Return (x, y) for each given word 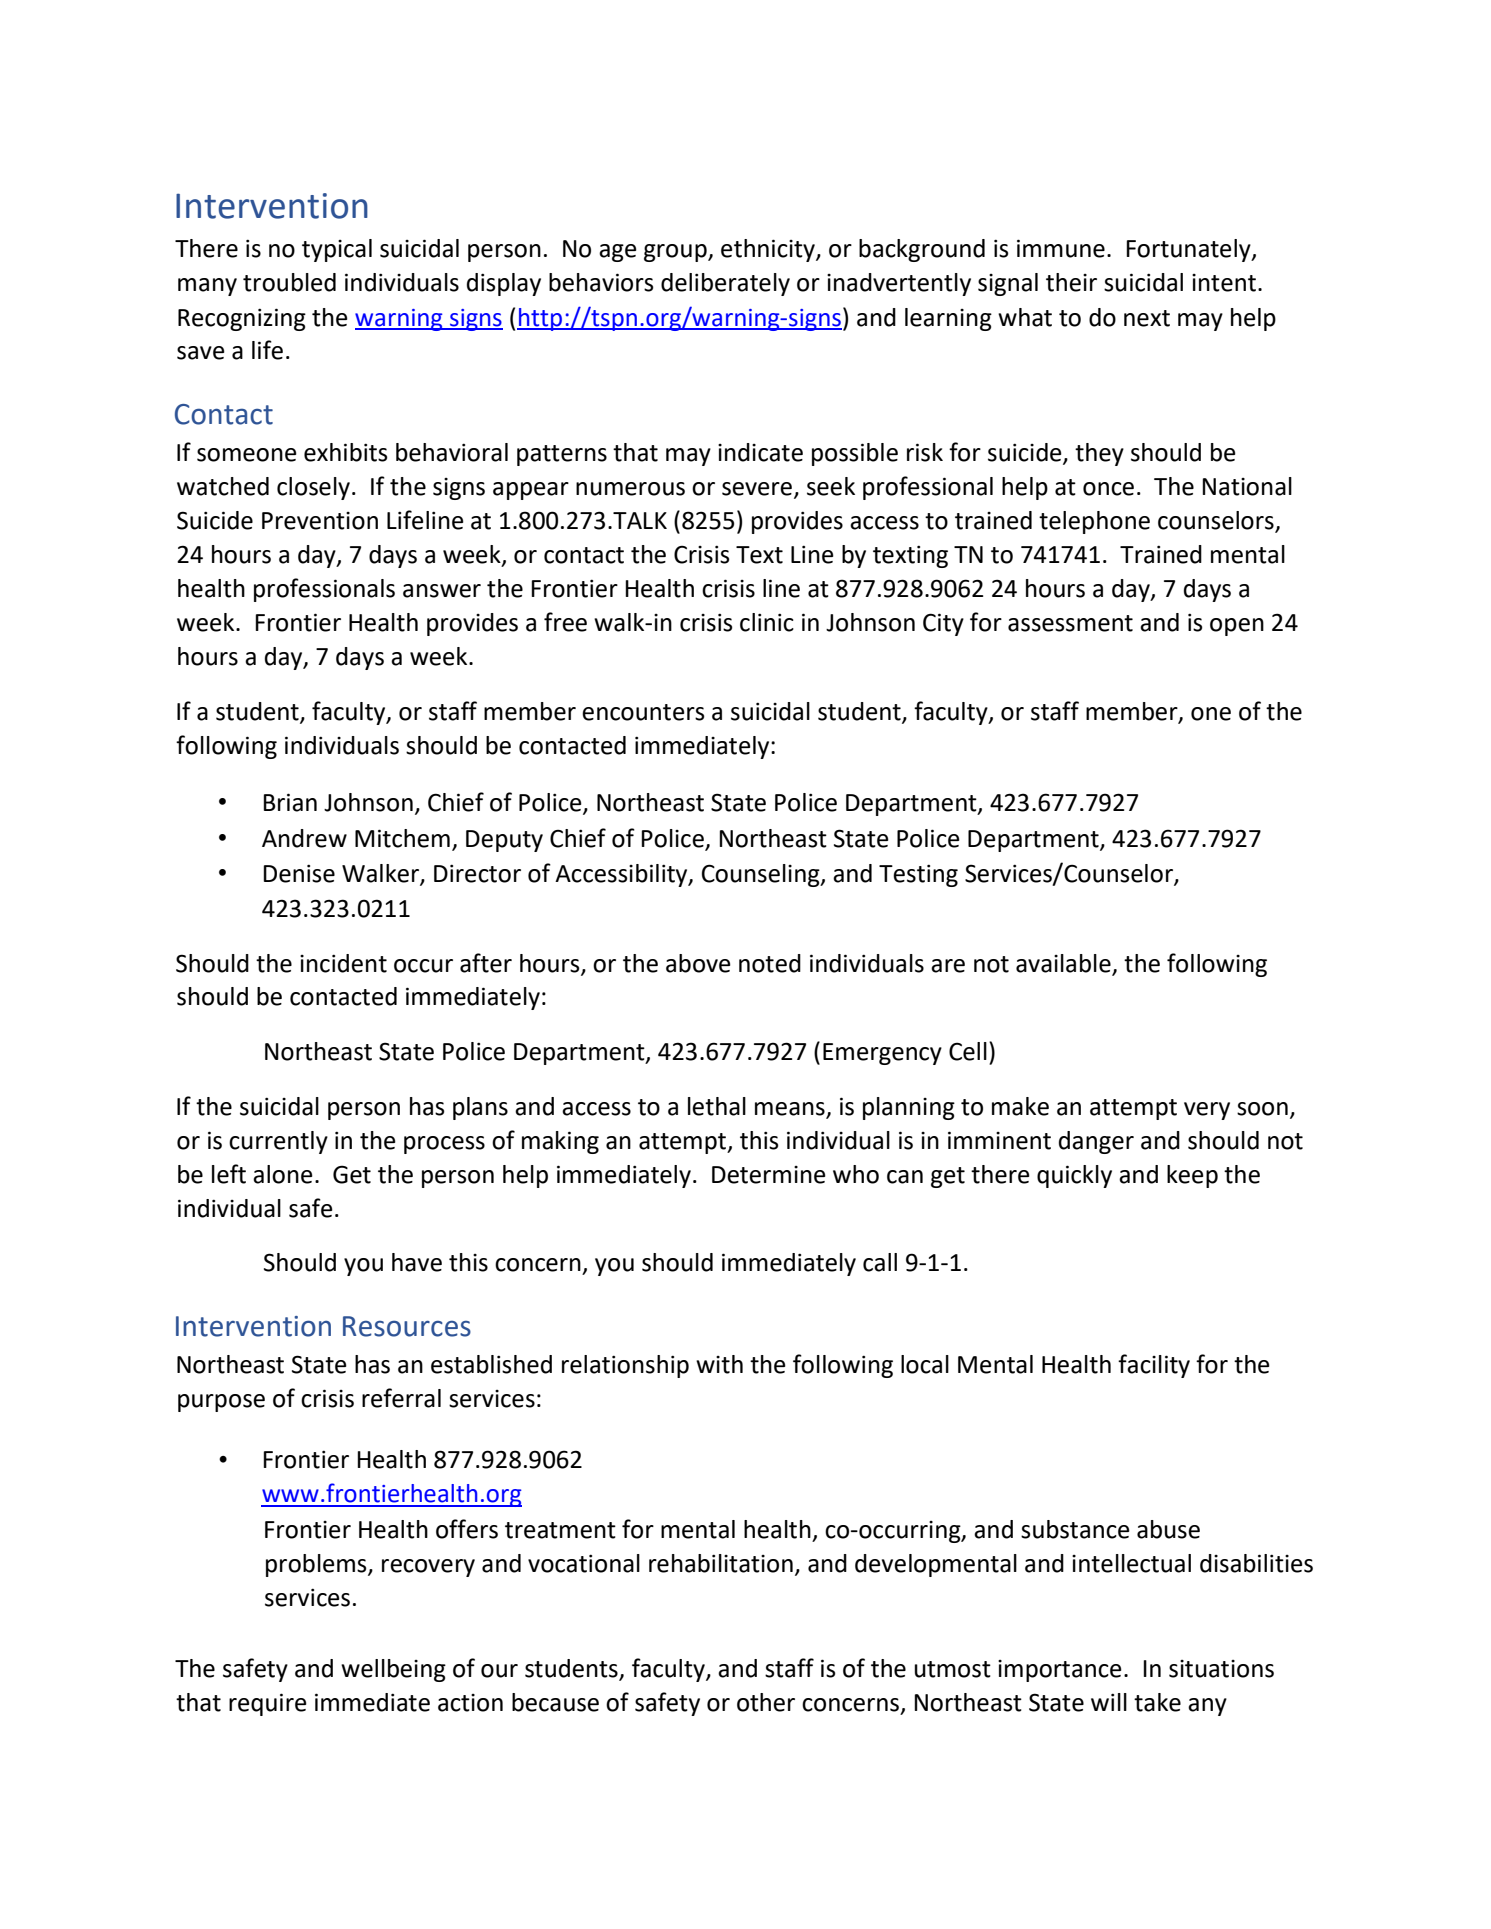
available (1063, 963)
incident (343, 963)
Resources (407, 1326)
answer (442, 591)
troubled (289, 282)
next (1147, 318)
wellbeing (393, 1670)
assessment (1070, 623)
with (719, 1364)
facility (1154, 1366)
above (698, 963)
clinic (767, 622)
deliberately (725, 284)
